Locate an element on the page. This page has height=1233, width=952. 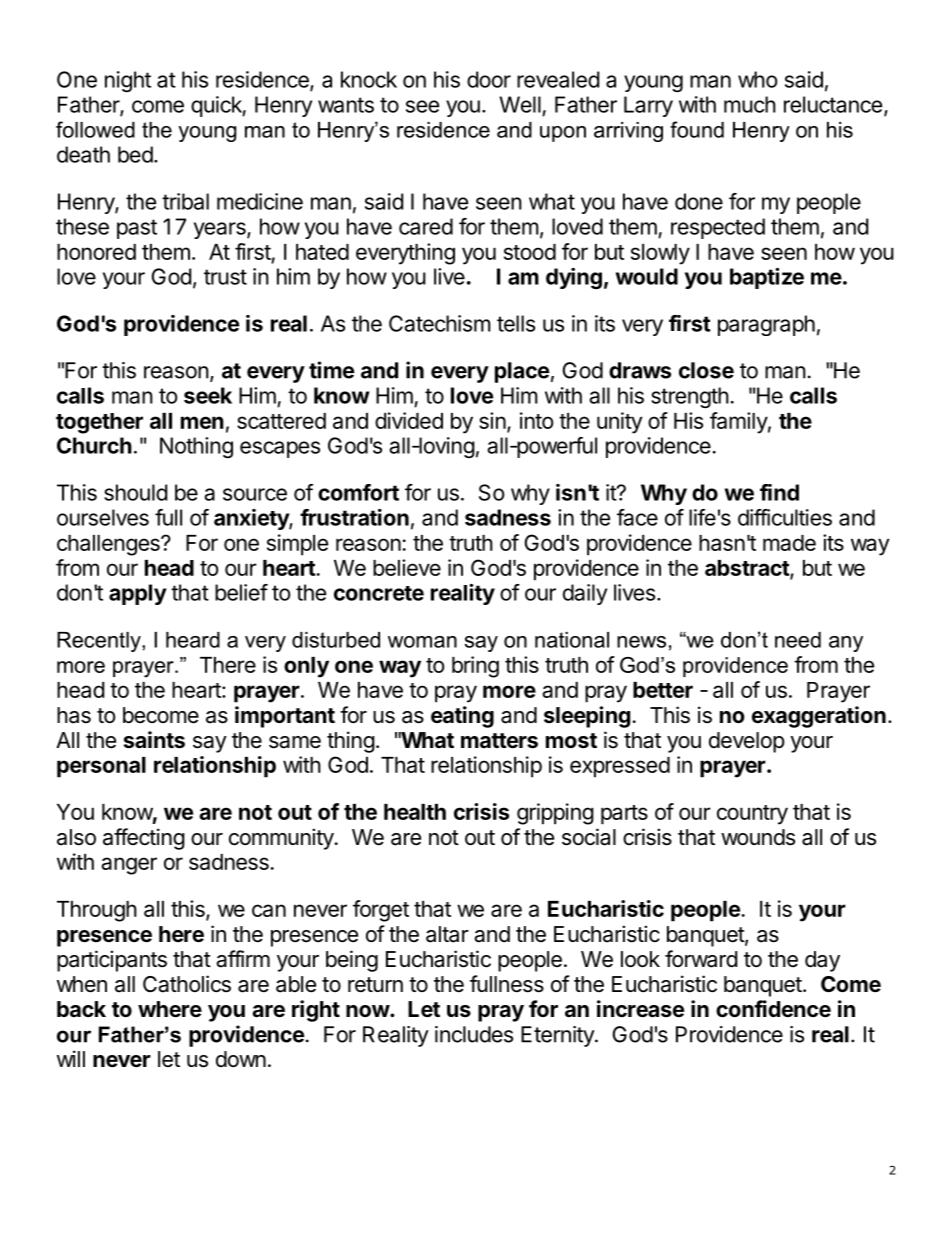
much is located at coordinates (750, 104).
